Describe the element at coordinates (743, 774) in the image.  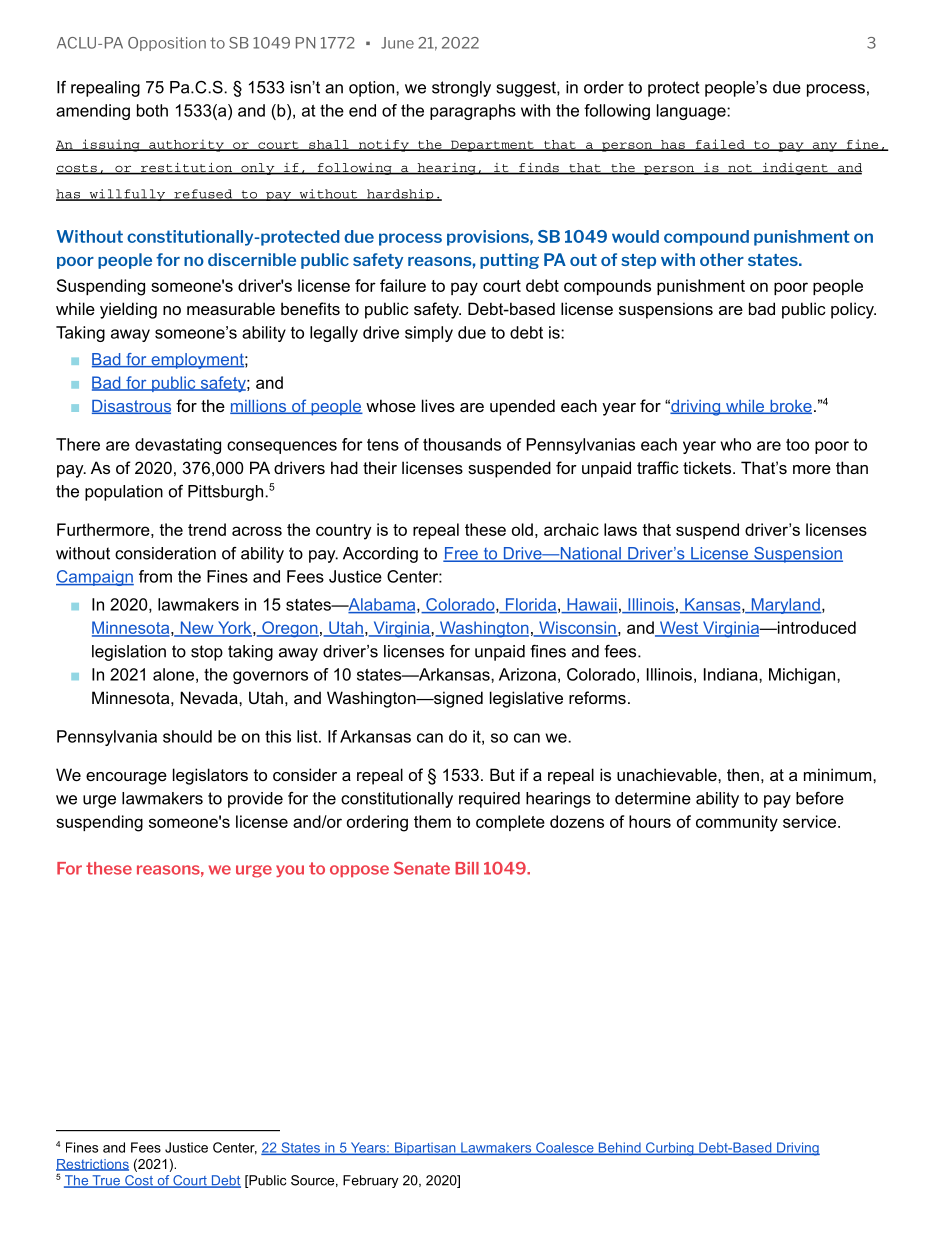
I see `then` at that location.
